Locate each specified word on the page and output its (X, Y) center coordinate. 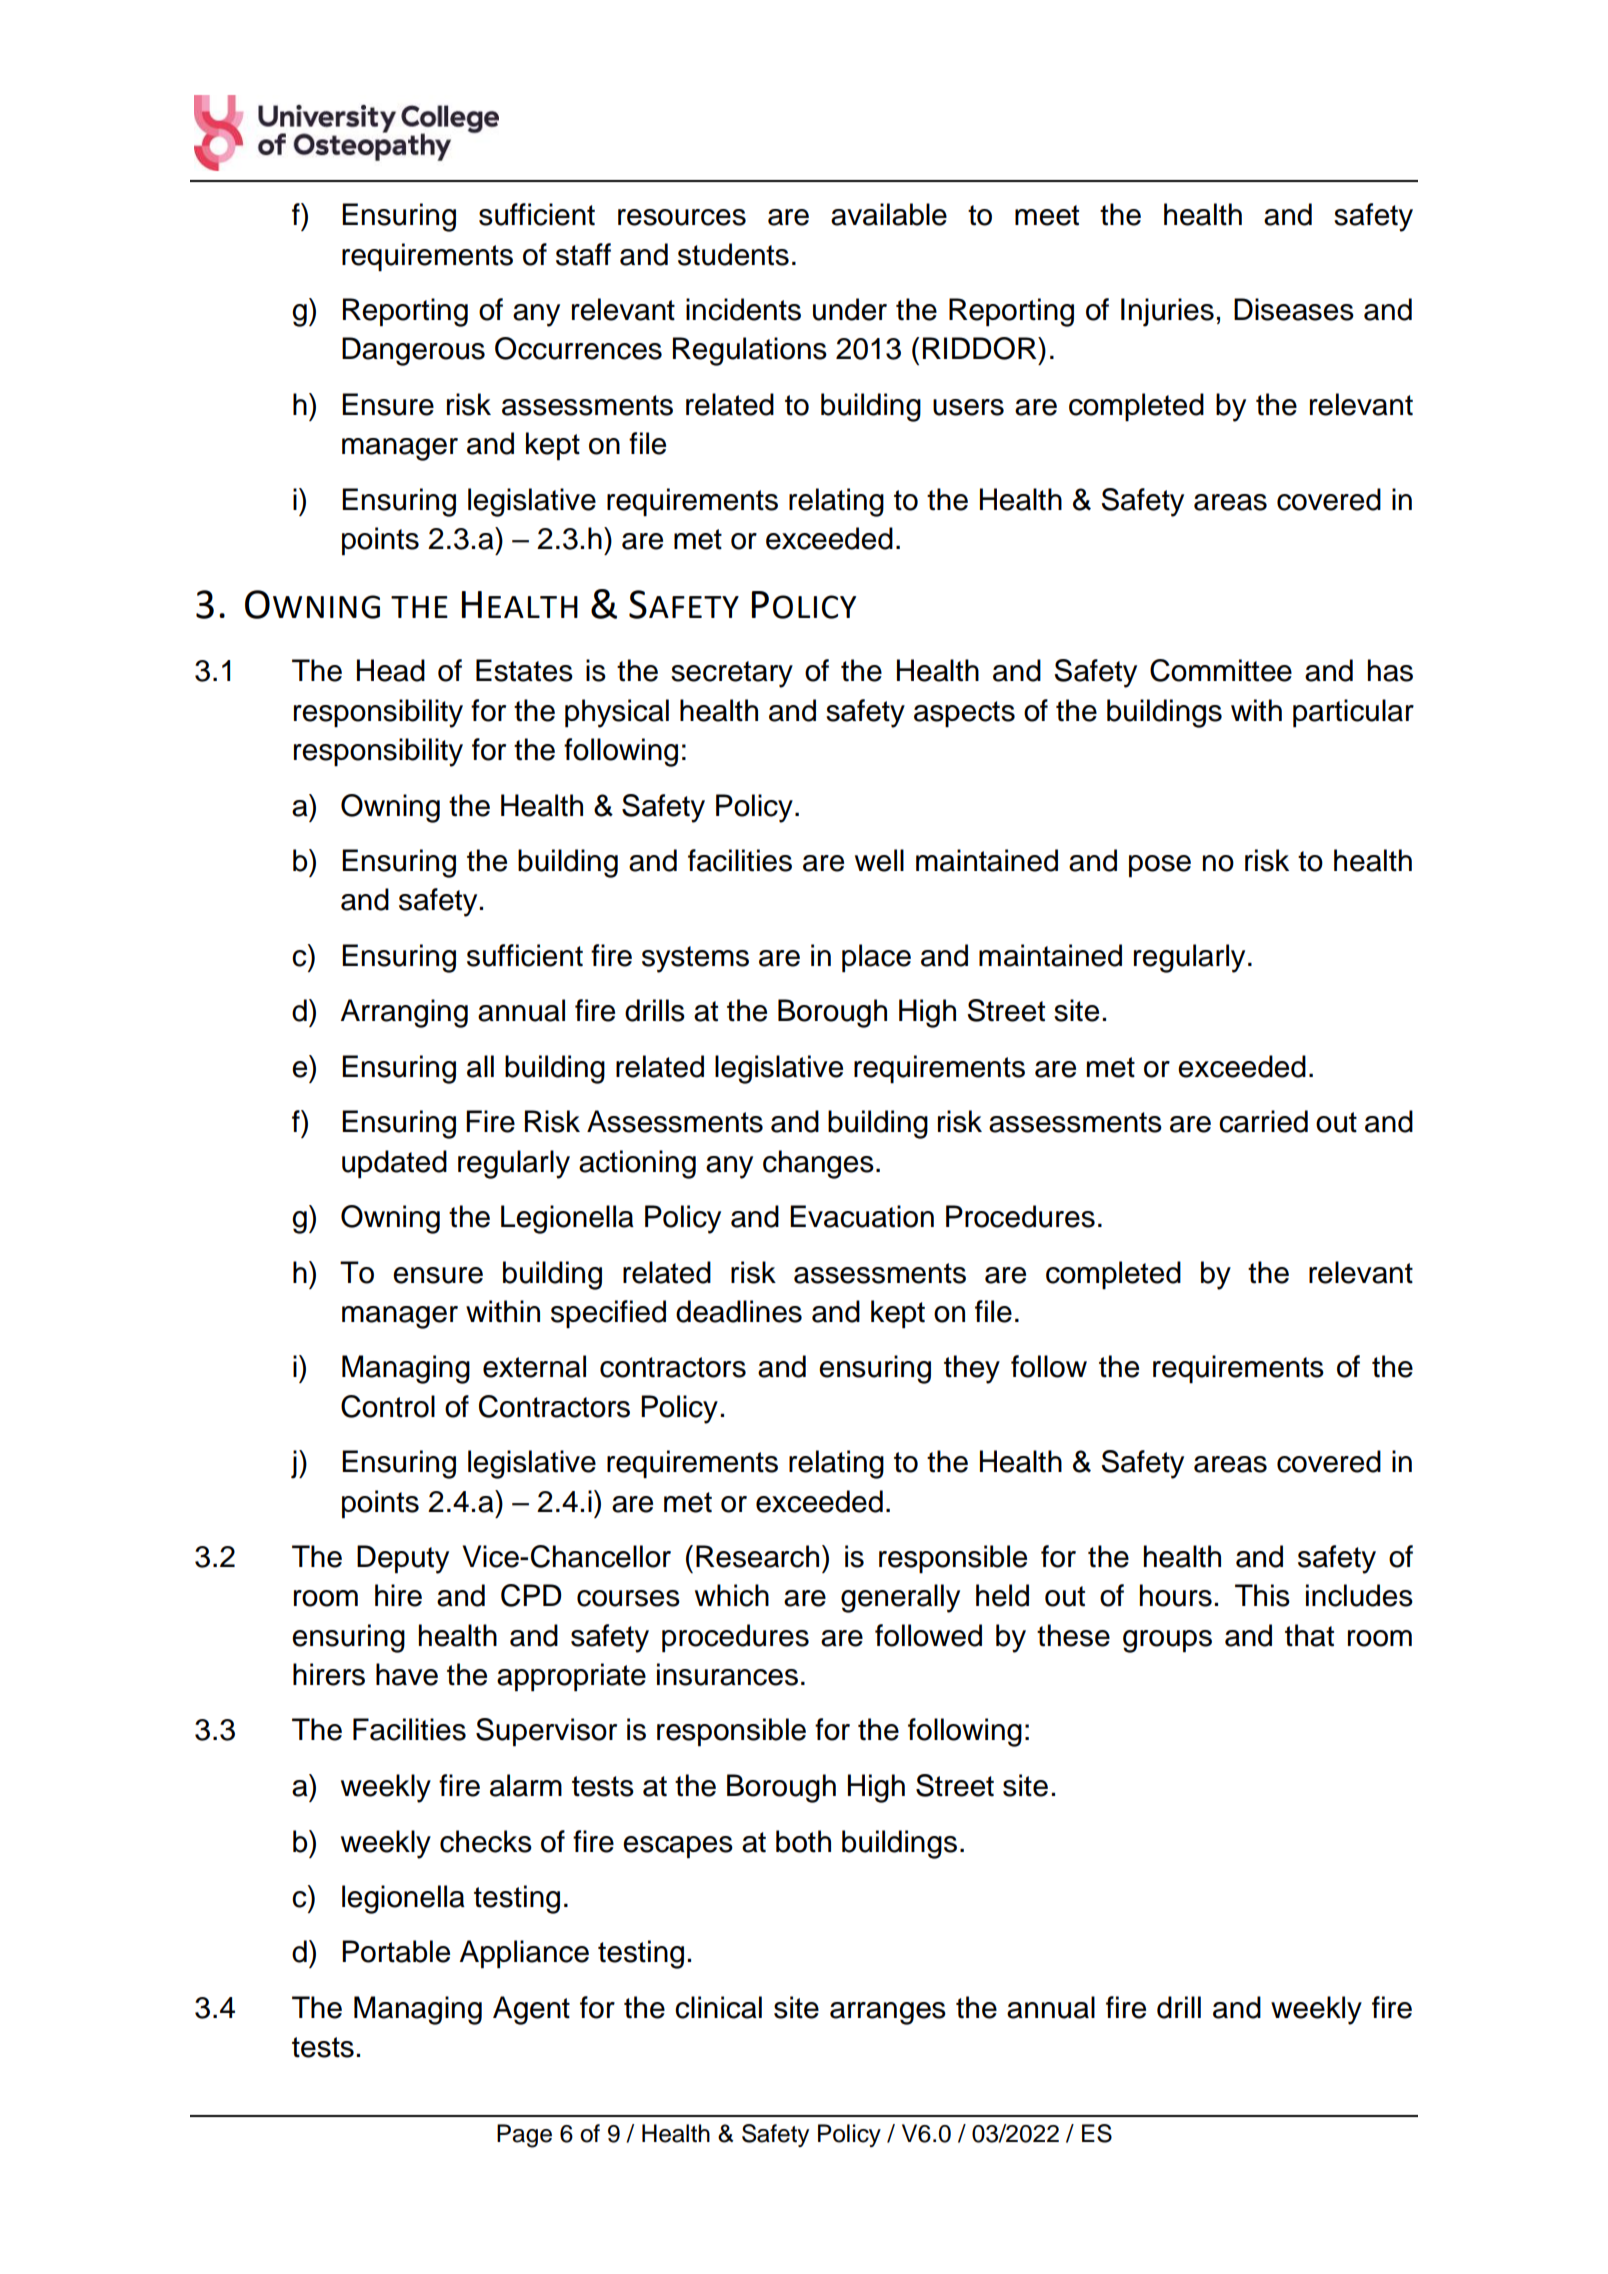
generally (900, 1598)
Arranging (404, 1013)
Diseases (1294, 309)
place (876, 958)
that (1309, 1635)
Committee (1221, 670)
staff (583, 254)
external (534, 1366)
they (972, 1369)
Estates (524, 670)
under (850, 309)
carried (1263, 1121)
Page (524, 2136)
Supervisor (546, 1732)
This (1262, 1595)
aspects (964, 714)
